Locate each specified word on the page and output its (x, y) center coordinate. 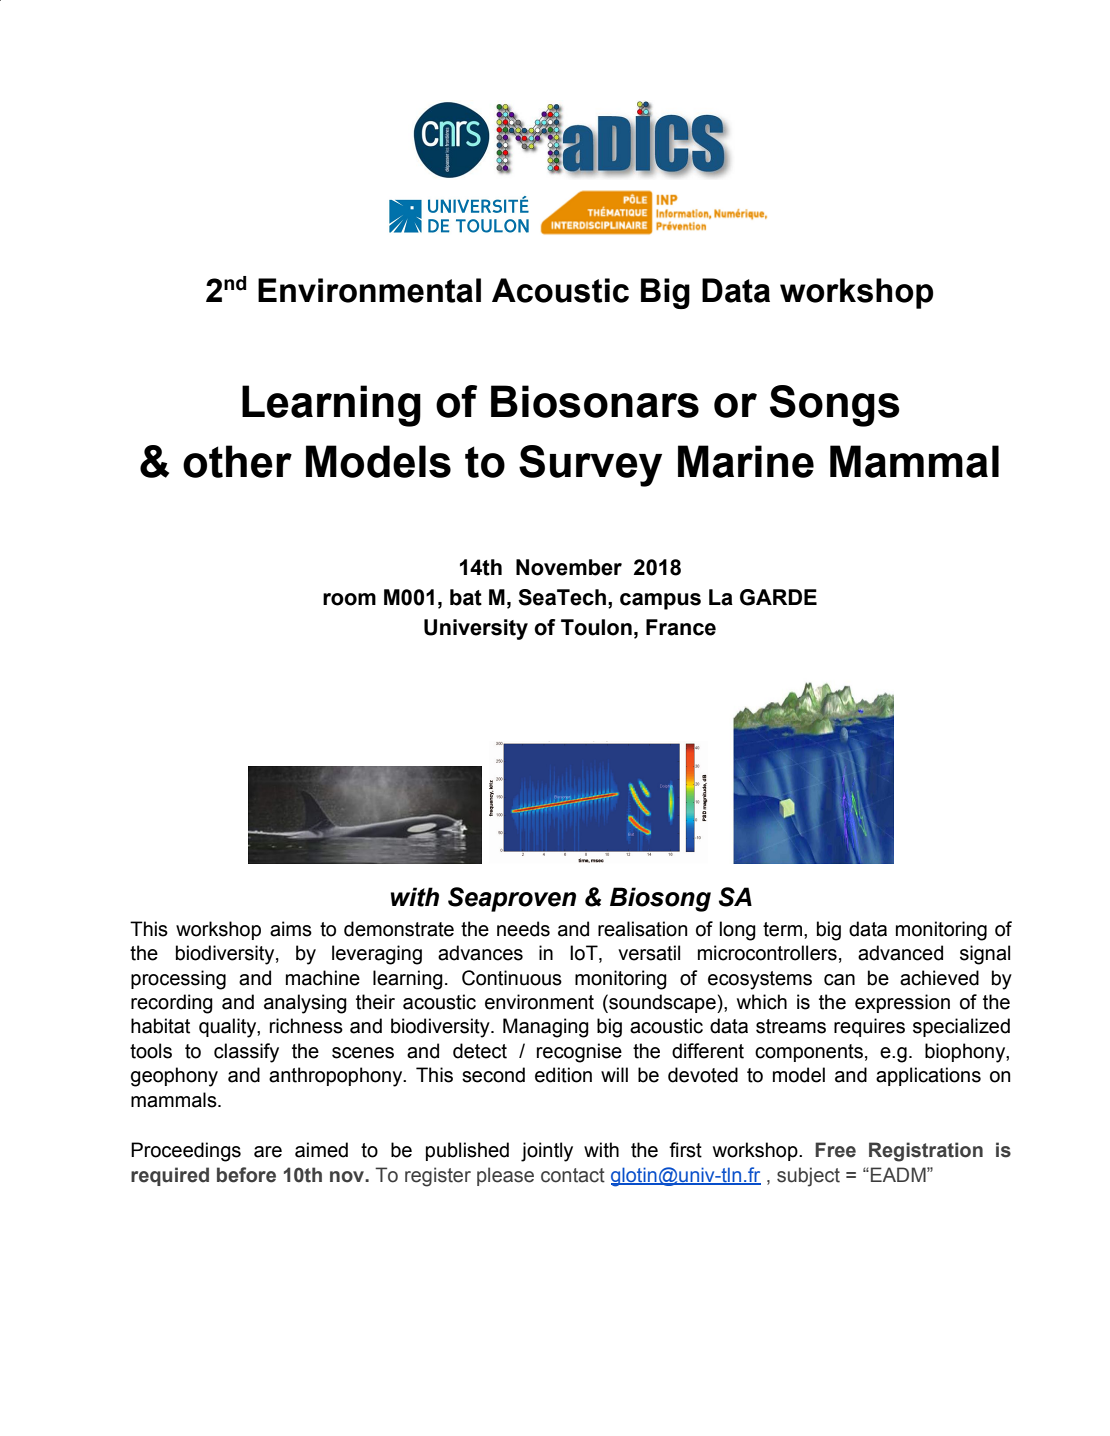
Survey (590, 466)
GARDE (778, 597)
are (268, 1152)
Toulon (596, 627)
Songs (835, 406)
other (237, 461)
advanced (900, 953)
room (349, 599)
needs (523, 929)
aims (291, 929)
